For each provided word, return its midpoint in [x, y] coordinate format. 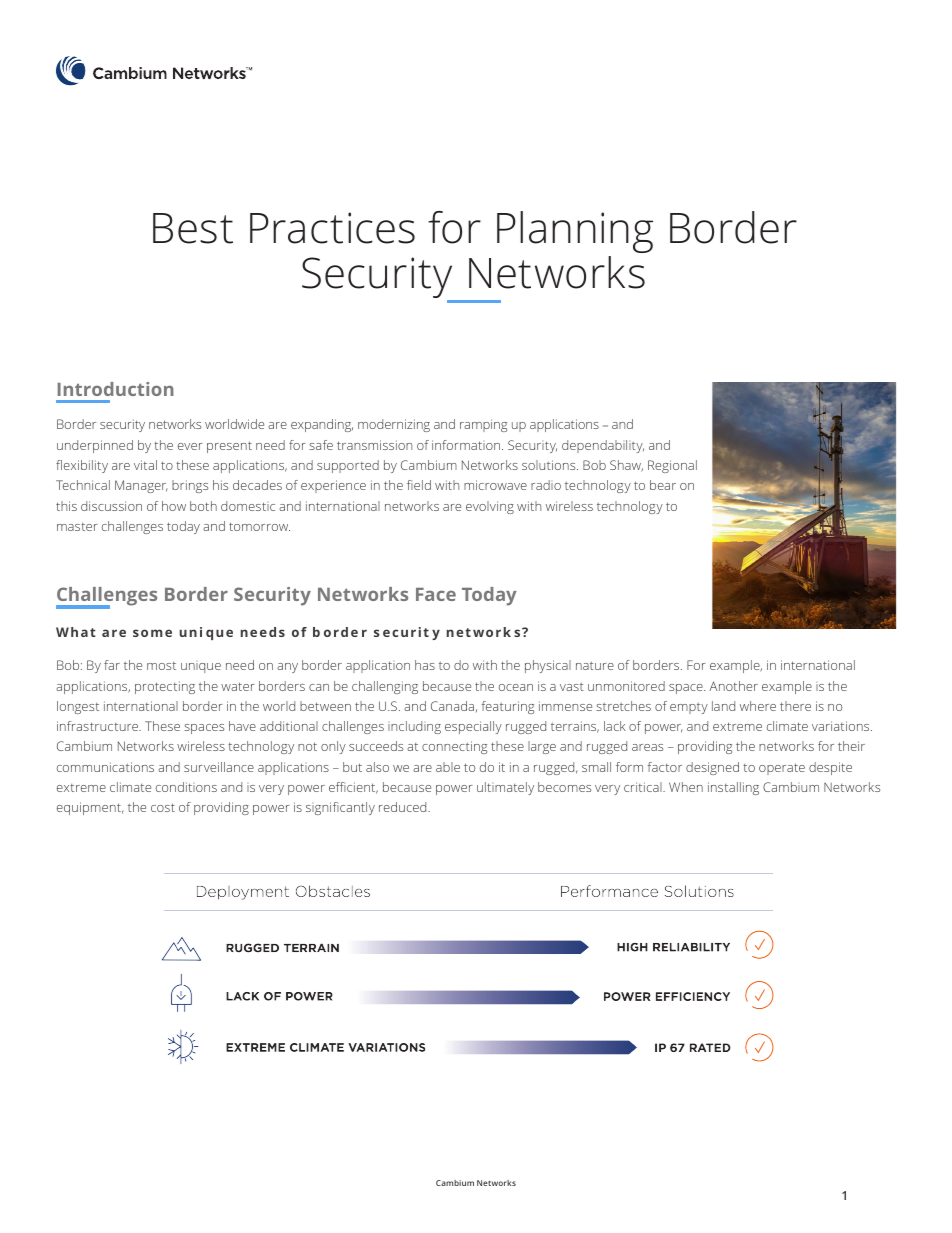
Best [193, 228]
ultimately [505, 788]
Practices [332, 228]
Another [733, 686]
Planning [575, 232]
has [425, 665]
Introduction [116, 389]
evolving [490, 507]
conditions [186, 787]
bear [663, 485]
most [161, 666]
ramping [483, 425]
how [174, 506]
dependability [603, 446]
